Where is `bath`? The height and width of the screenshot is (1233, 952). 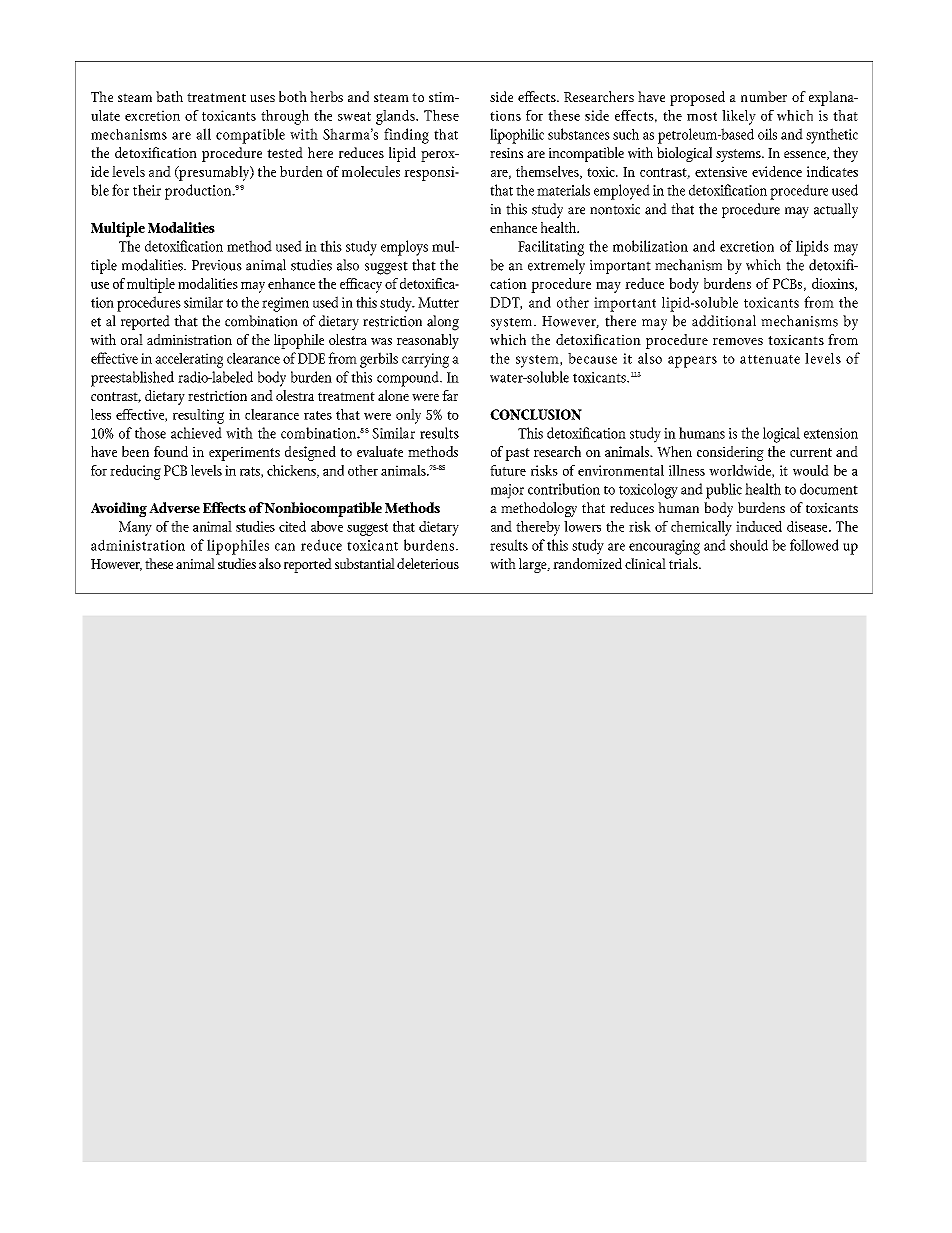
bath is located at coordinates (169, 96).
